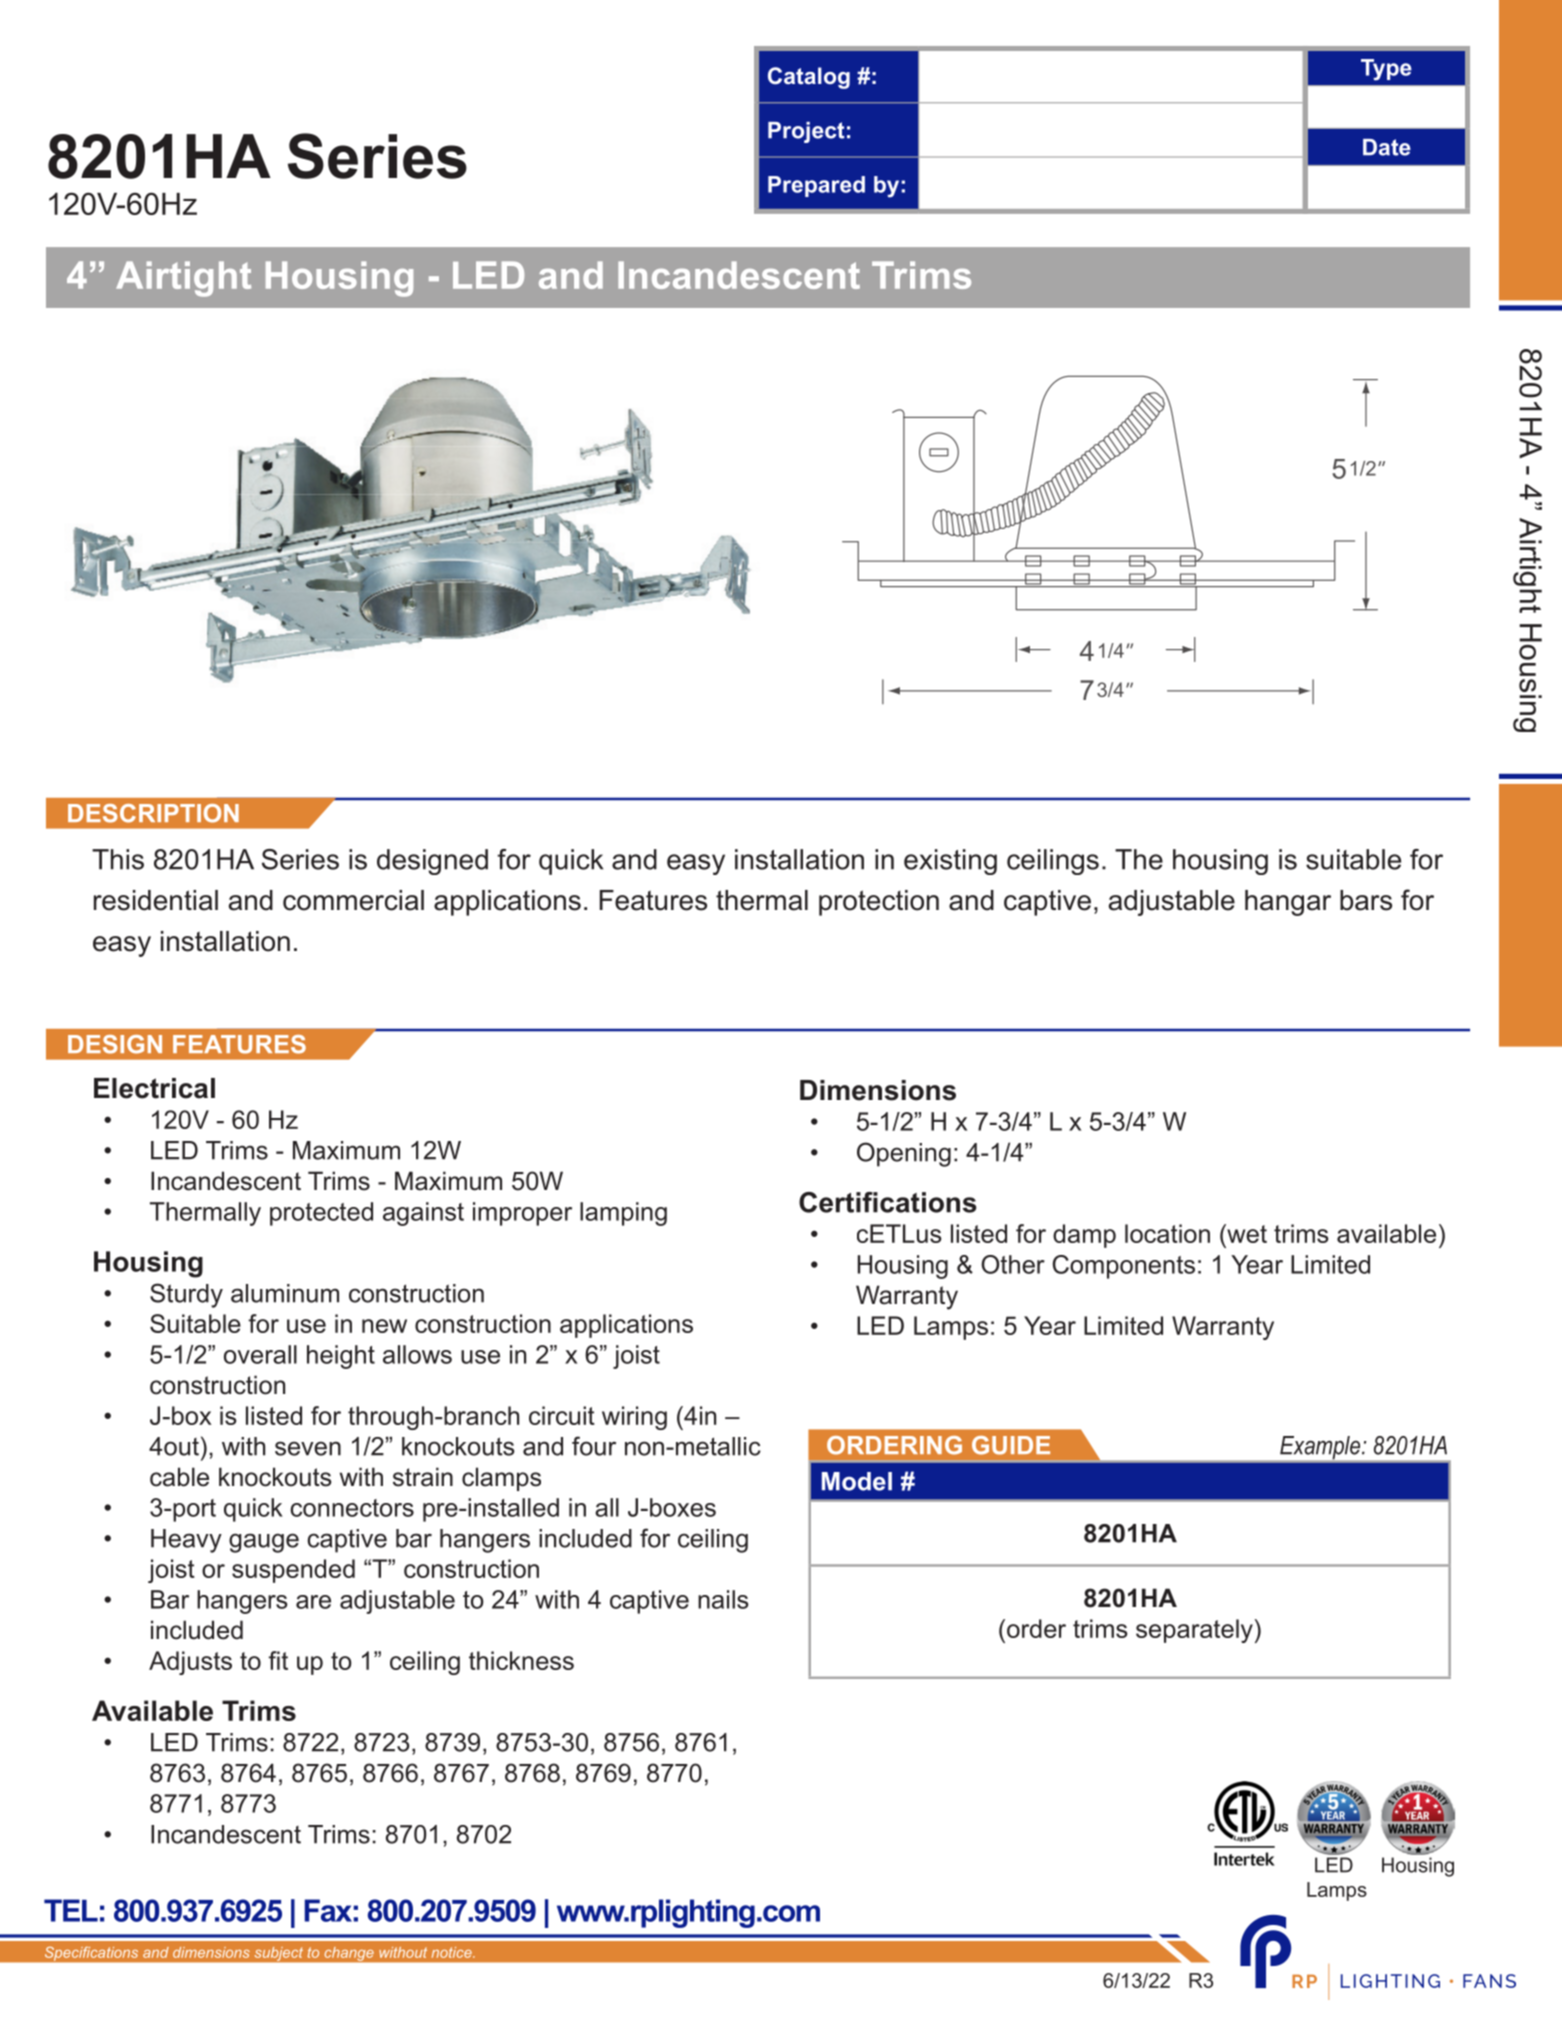 This screenshot has height=2021, width=1562. Describe the element at coordinates (1246, 1233) in the screenshot. I see `wet` at that location.
